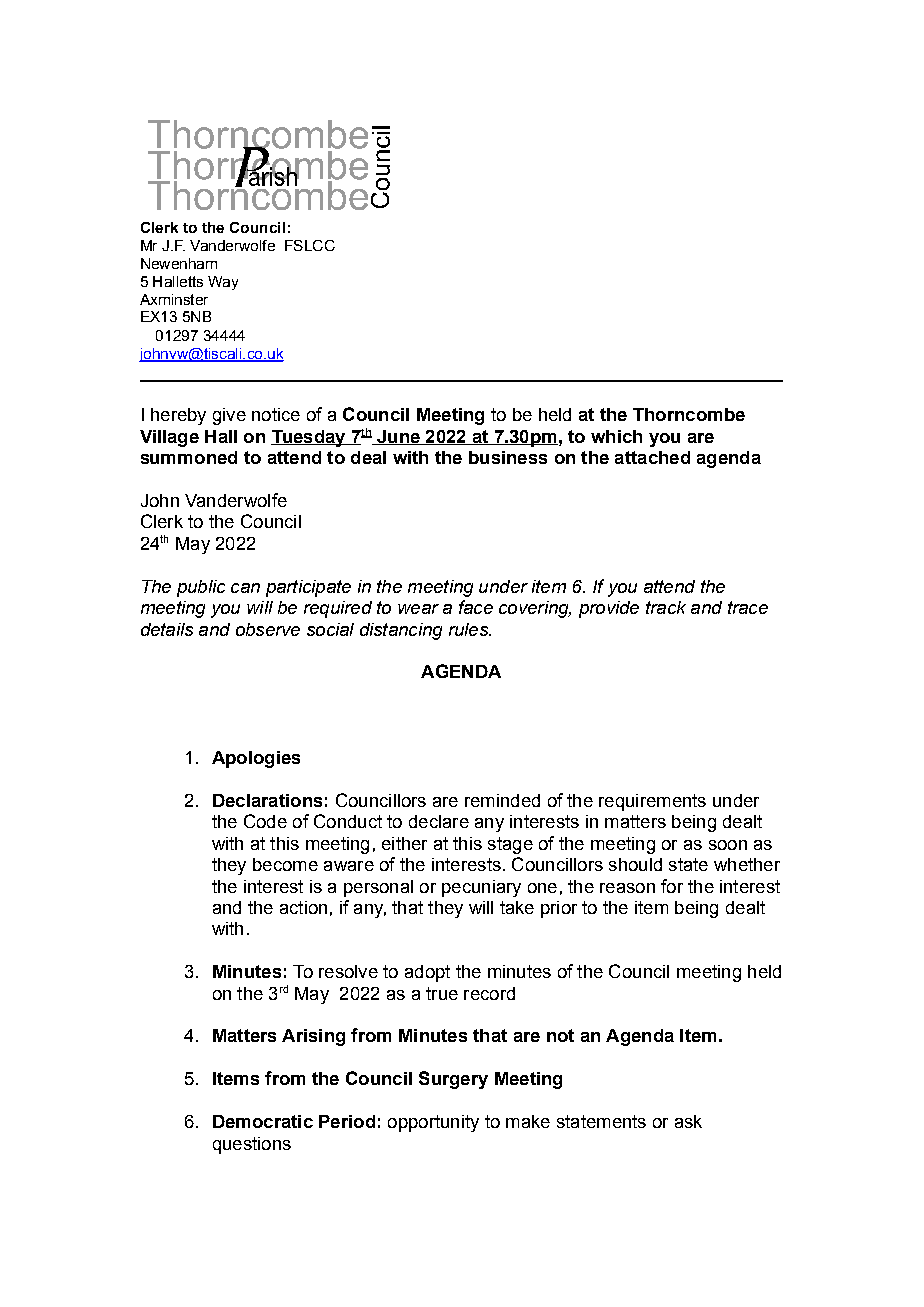  What do you see at coordinates (469, 629) in the document?
I see `rules` at bounding box center [469, 629].
